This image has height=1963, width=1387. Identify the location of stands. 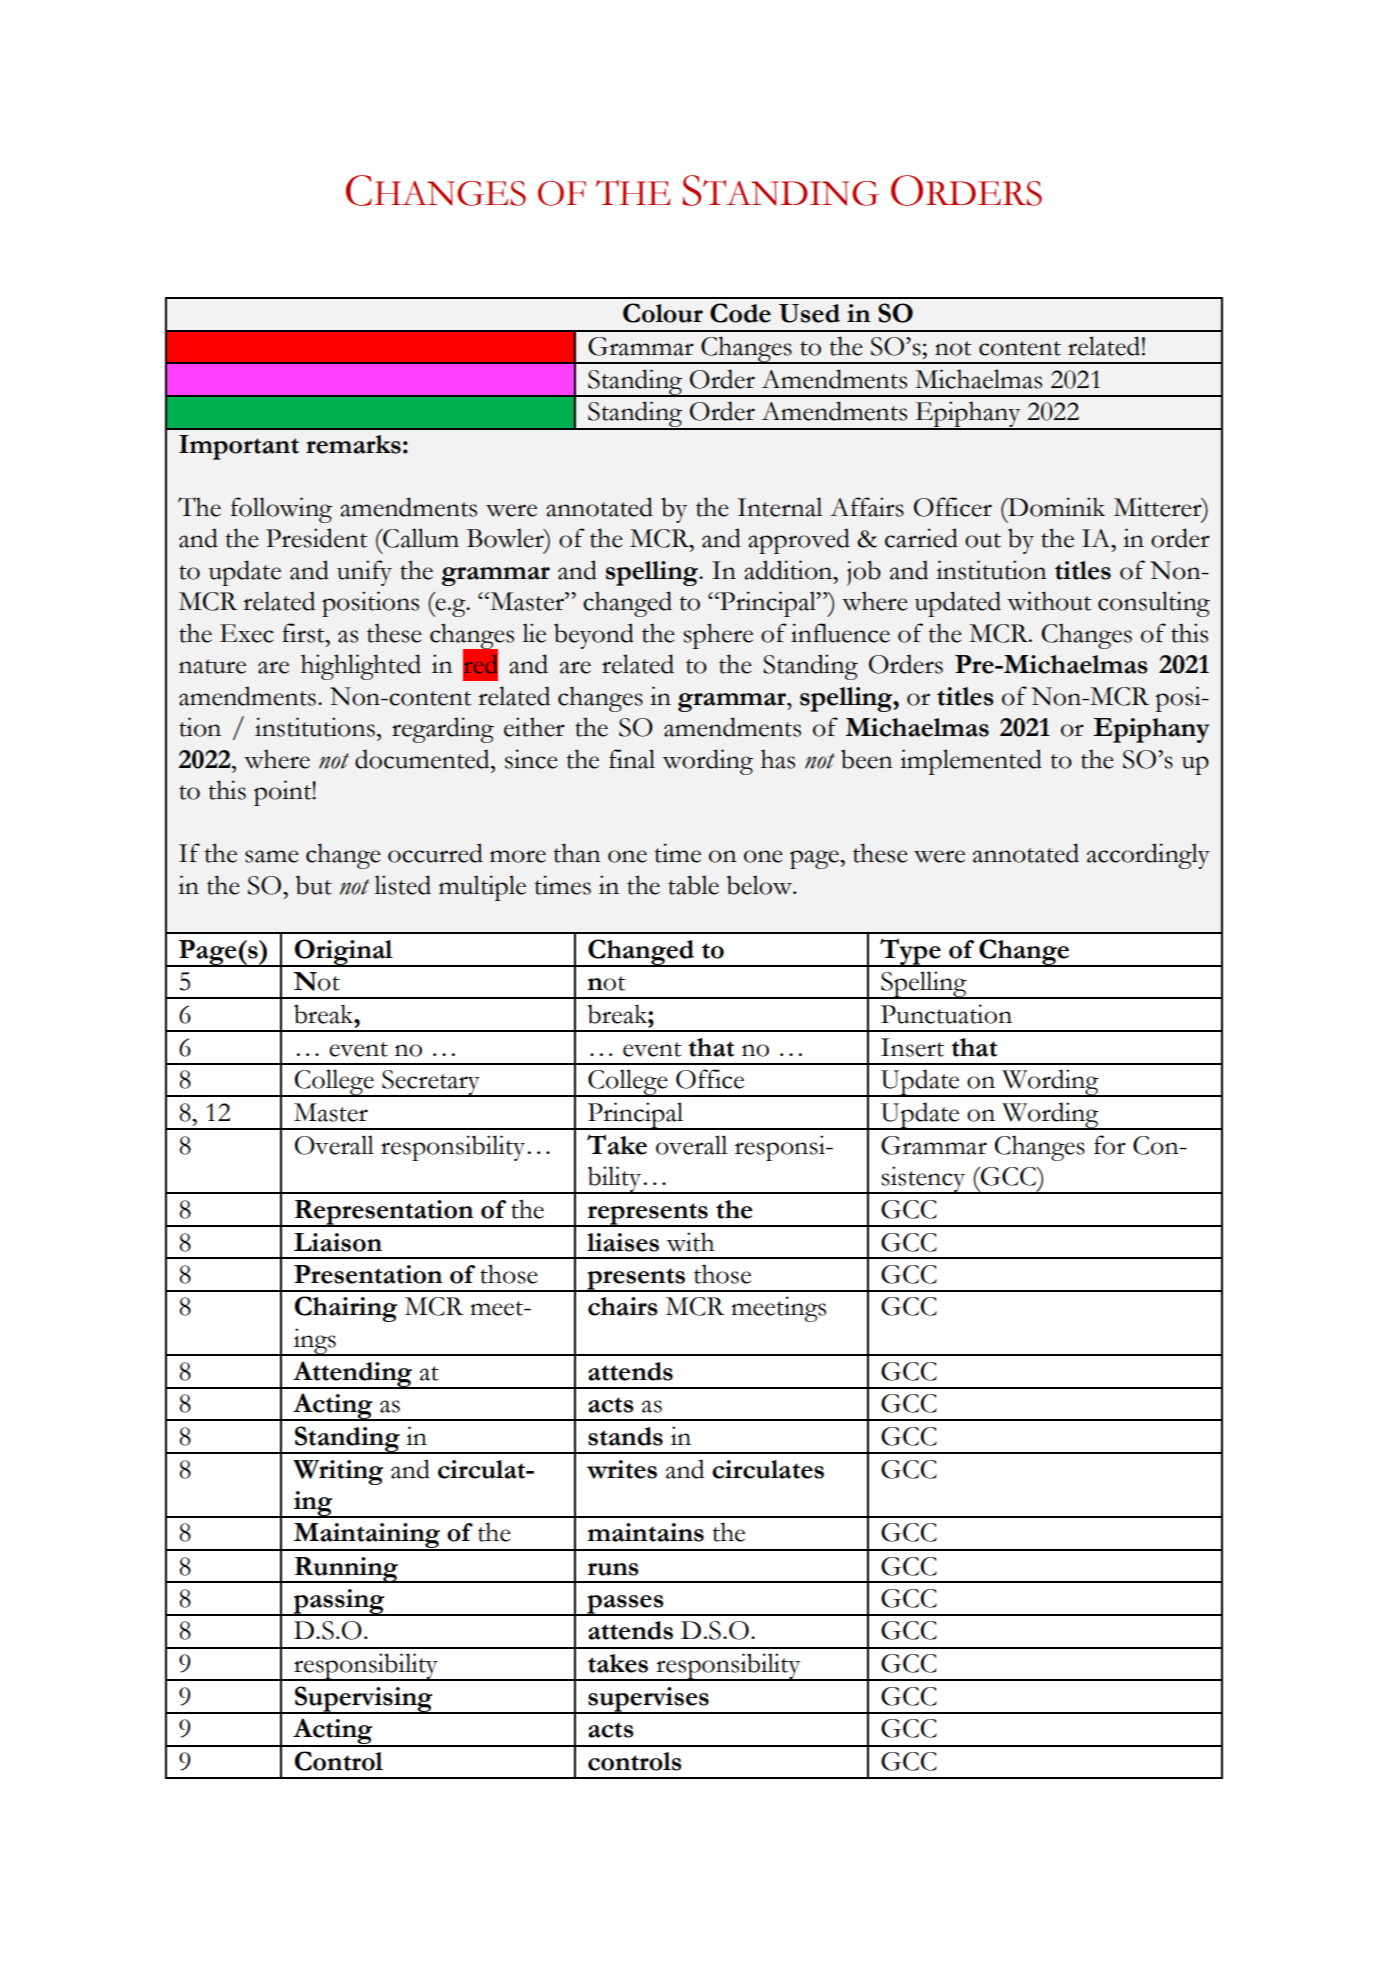
(625, 1436).
